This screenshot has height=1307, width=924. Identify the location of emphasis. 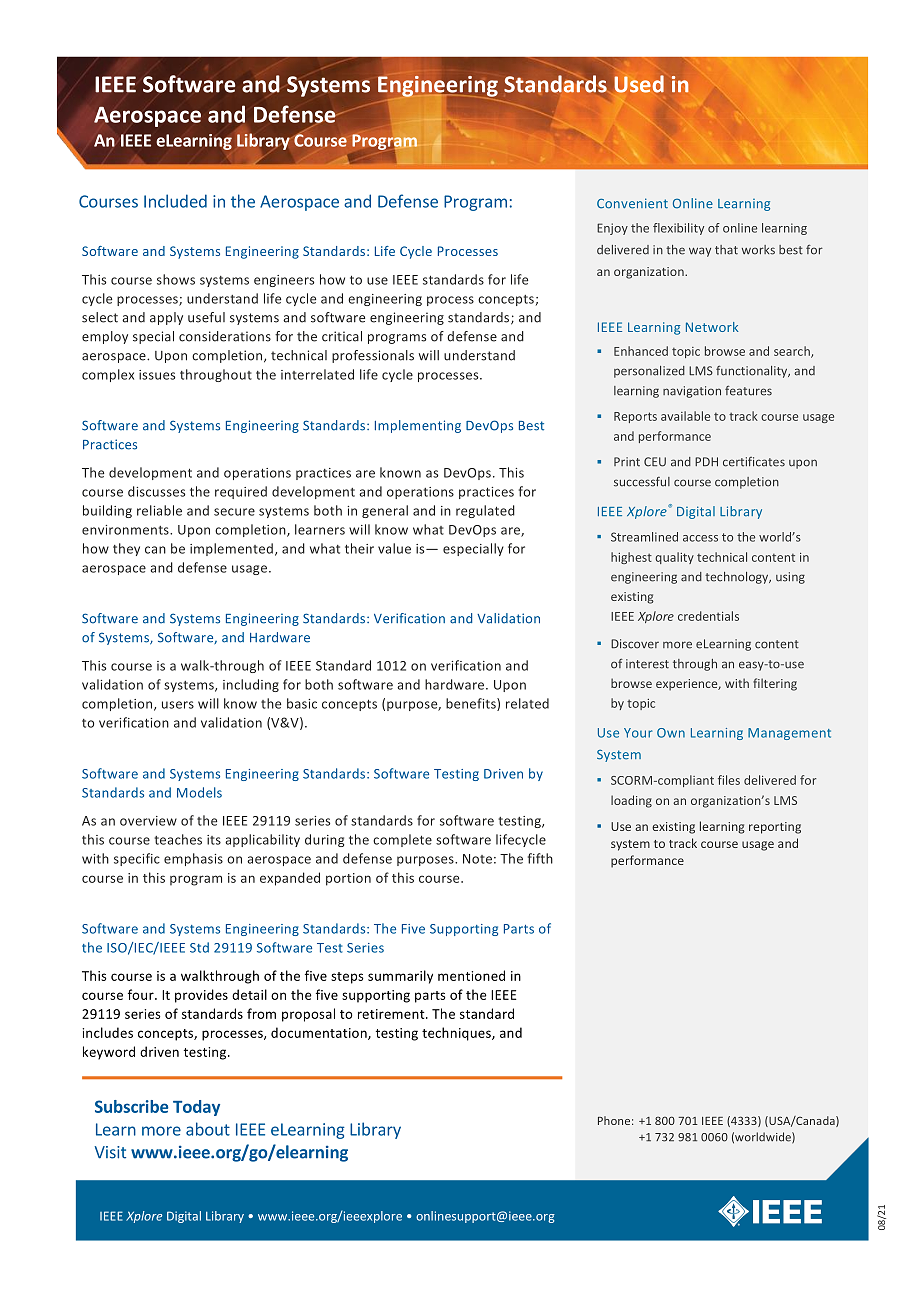
(193, 859).
